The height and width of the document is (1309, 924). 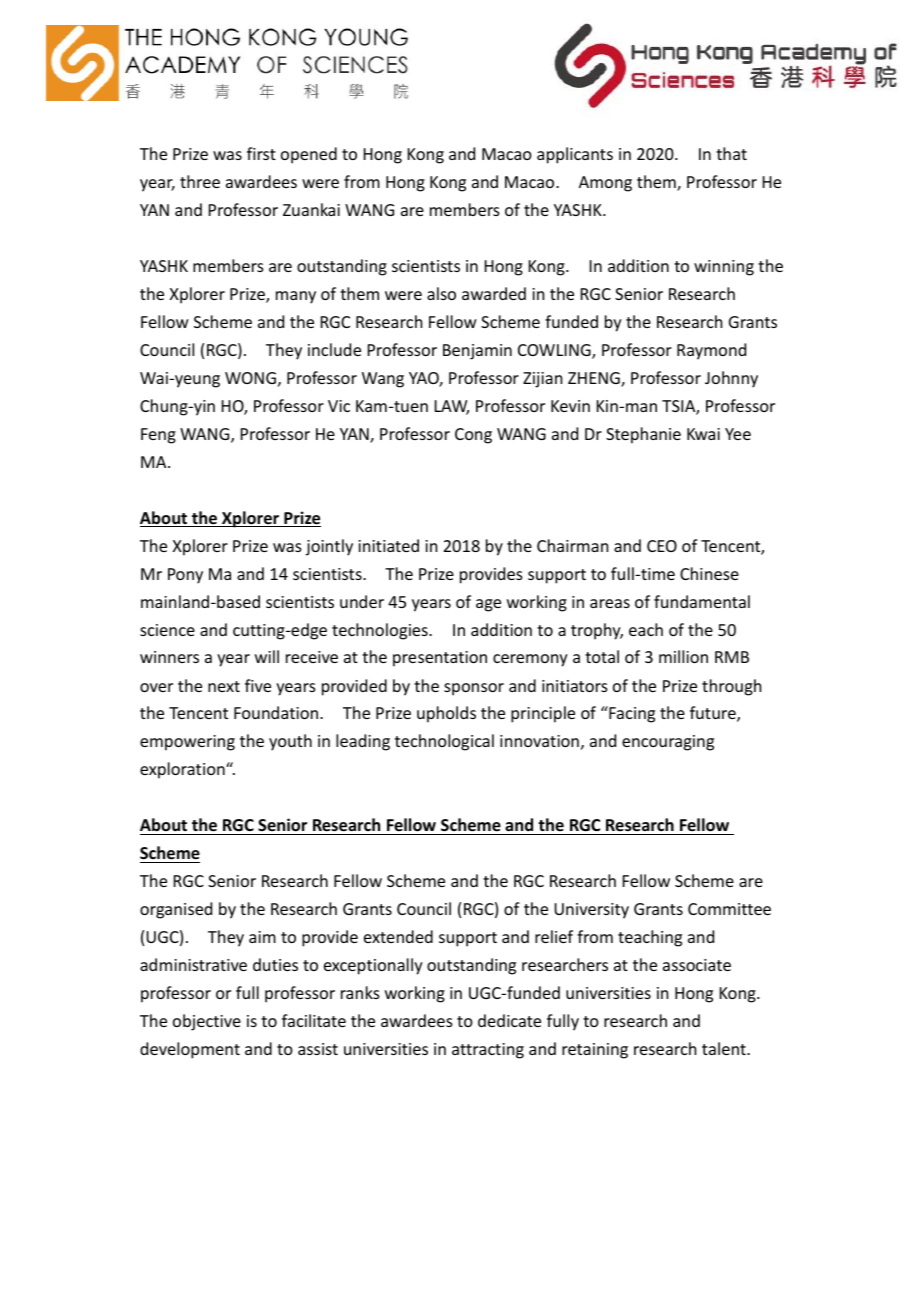 I want to click on talent, so click(x=725, y=1048).
